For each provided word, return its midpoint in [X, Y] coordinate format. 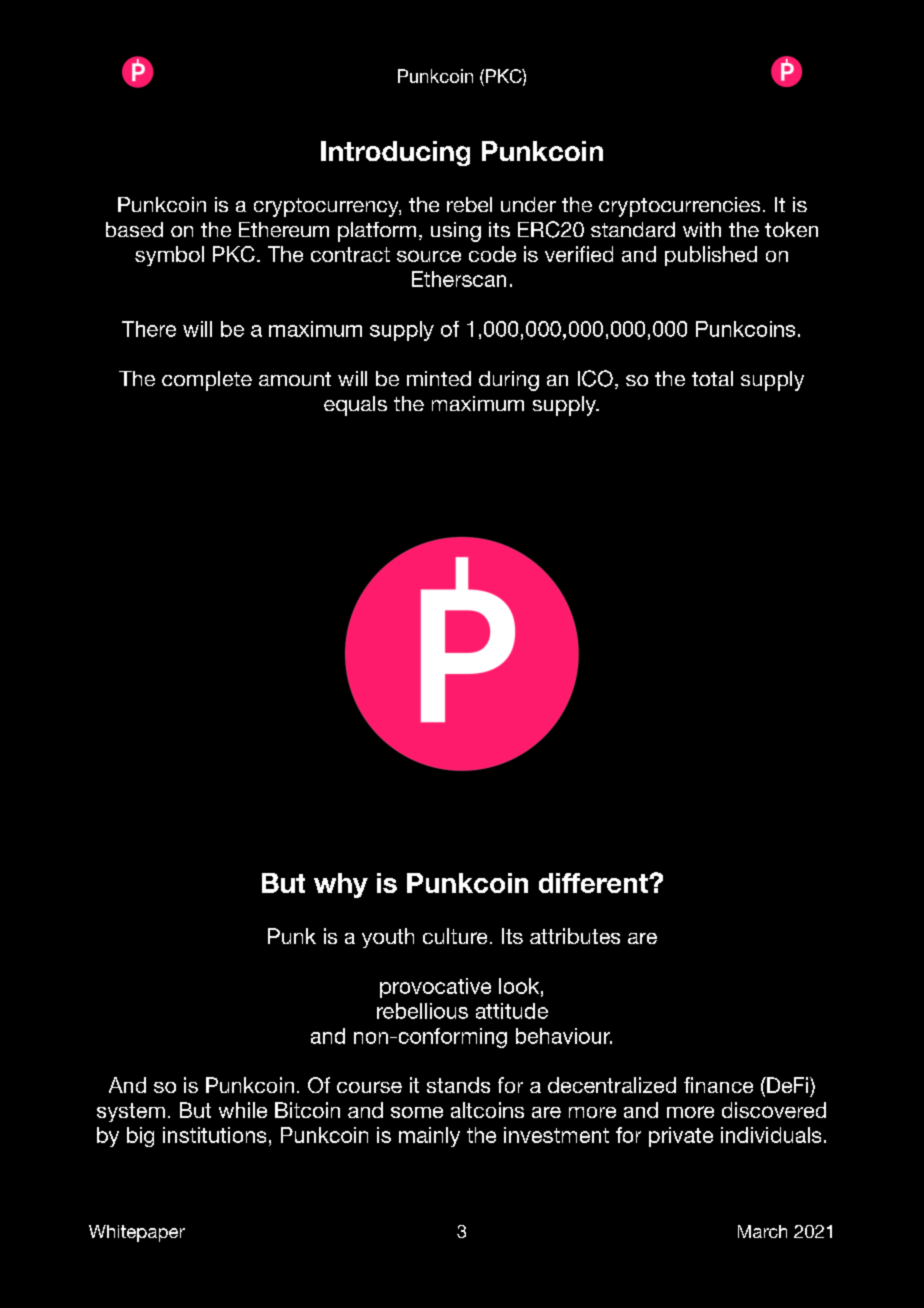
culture [455, 936]
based [134, 229]
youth [388, 938]
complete [207, 381]
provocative [435, 988]
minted [439, 378]
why [341, 885]
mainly [429, 1137]
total [712, 378]
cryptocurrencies [679, 207]
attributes [575, 936]
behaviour [564, 1036]
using [456, 232]
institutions [214, 1135]
